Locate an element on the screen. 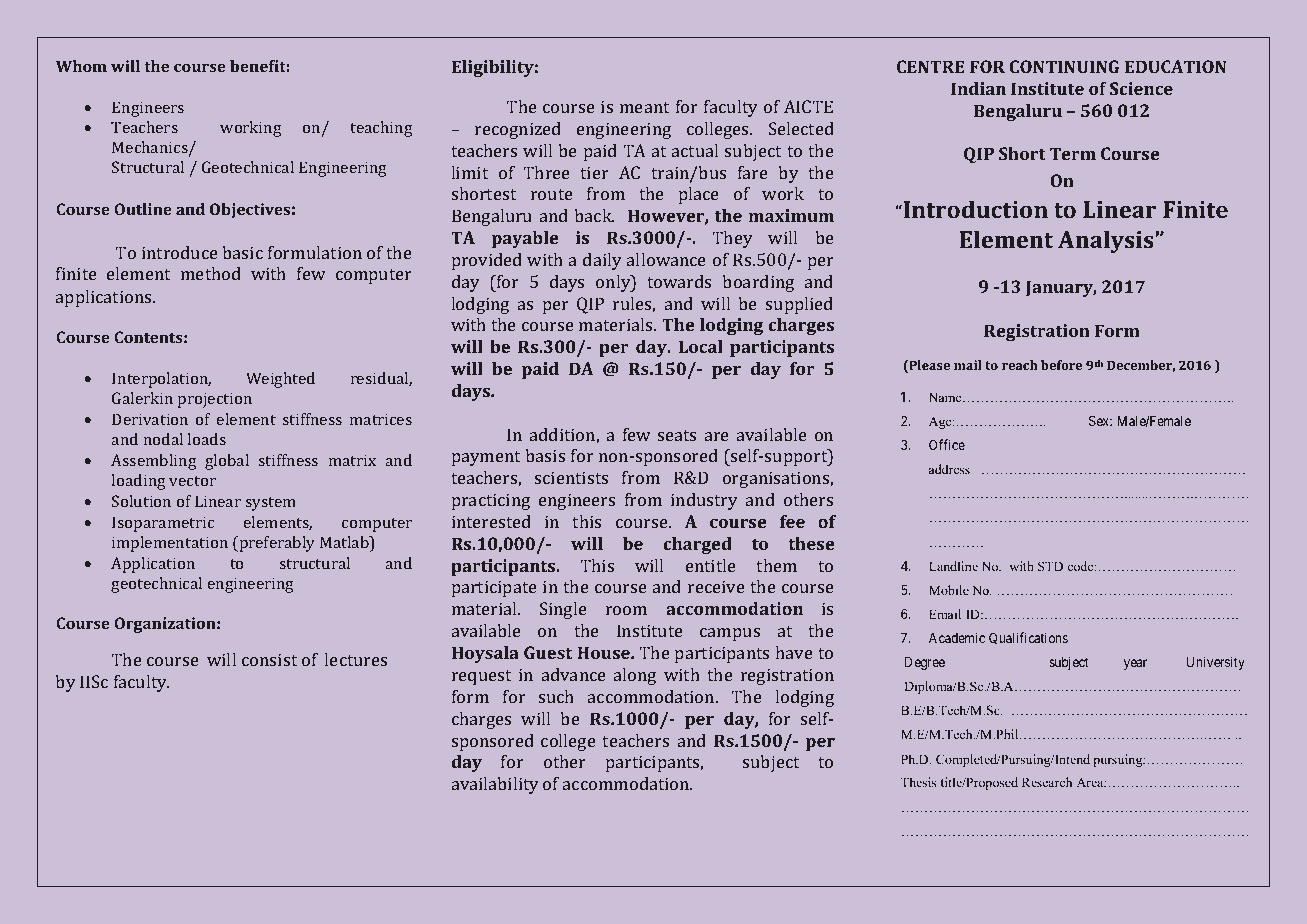  allowance is located at coordinates (666, 259).
